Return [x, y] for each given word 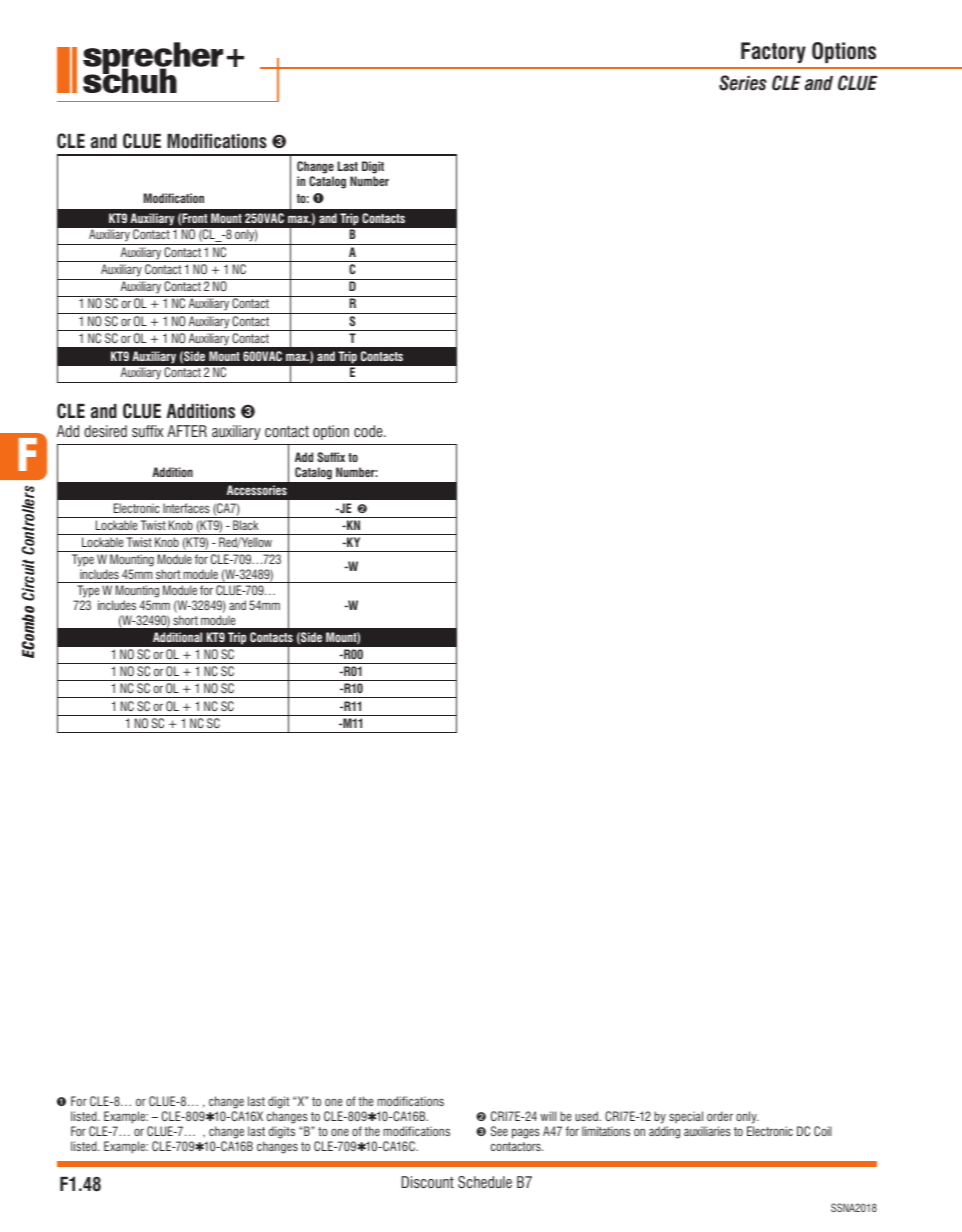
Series [743, 83]
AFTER [187, 431]
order [720, 1116]
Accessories [257, 490]
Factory [773, 52]
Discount [428, 1182]
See [499, 1131]
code [369, 431]
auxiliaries [707, 1131]
